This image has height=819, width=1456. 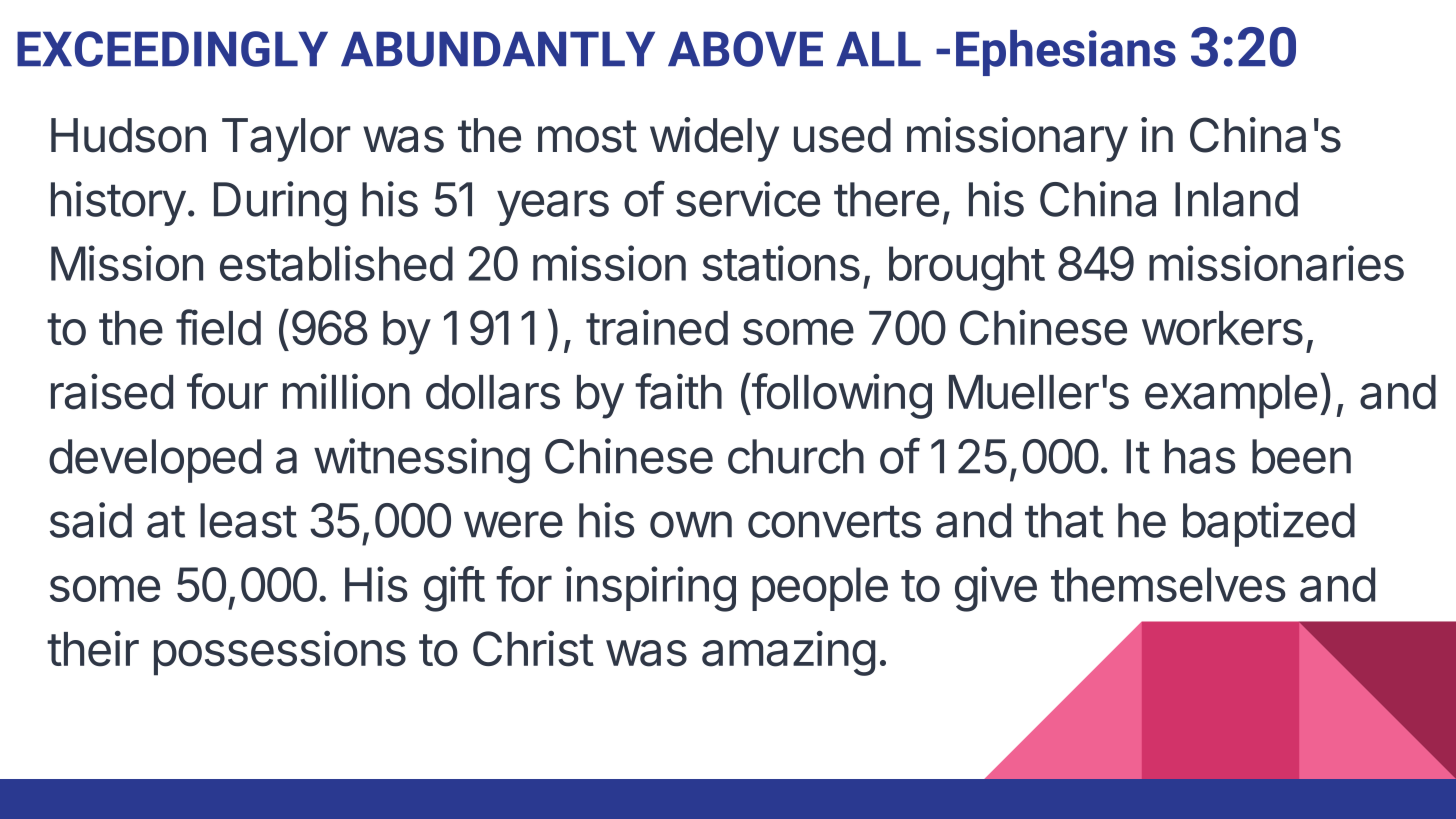 What do you see at coordinates (172, 49) in the image?
I see `EXCEEDINGLY` at bounding box center [172, 49].
